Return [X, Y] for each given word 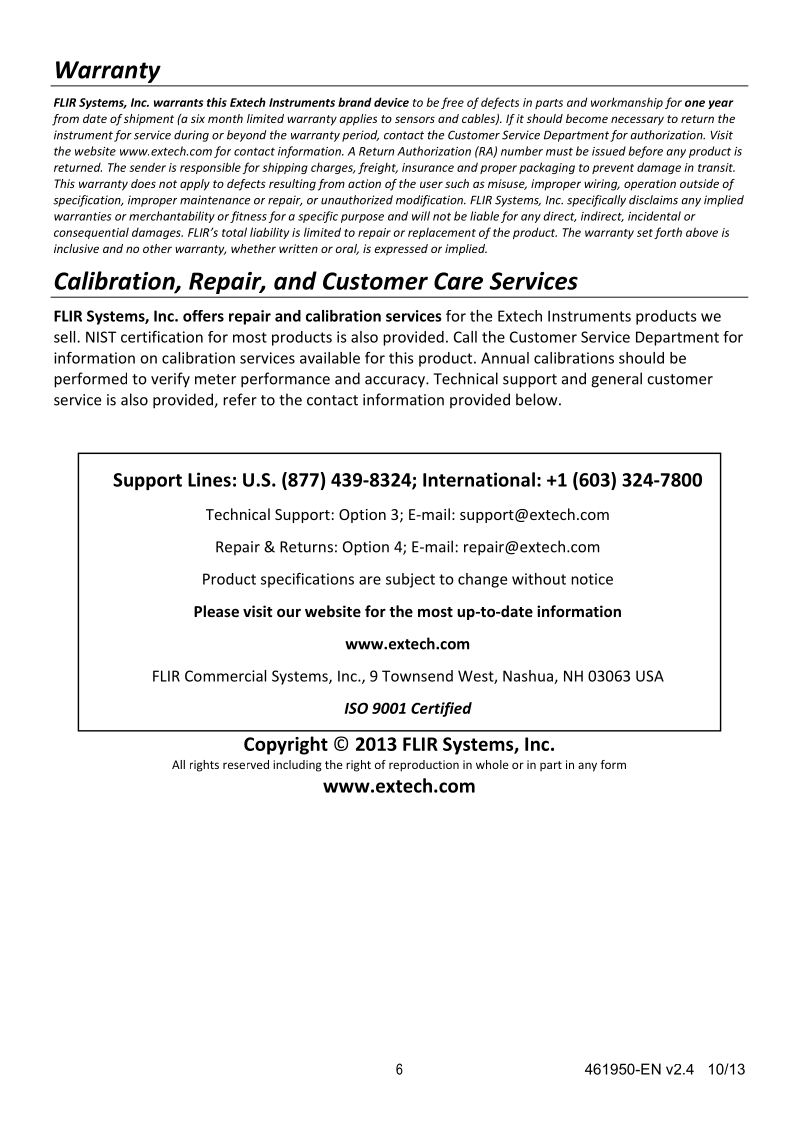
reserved [246, 764]
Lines [209, 479]
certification [162, 337]
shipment [149, 120]
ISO [356, 708]
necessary [637, 121]
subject [410, 580]
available [330, 358]
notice [592, 579]
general [616, 380]
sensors [415, 119]
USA [650, 676]
